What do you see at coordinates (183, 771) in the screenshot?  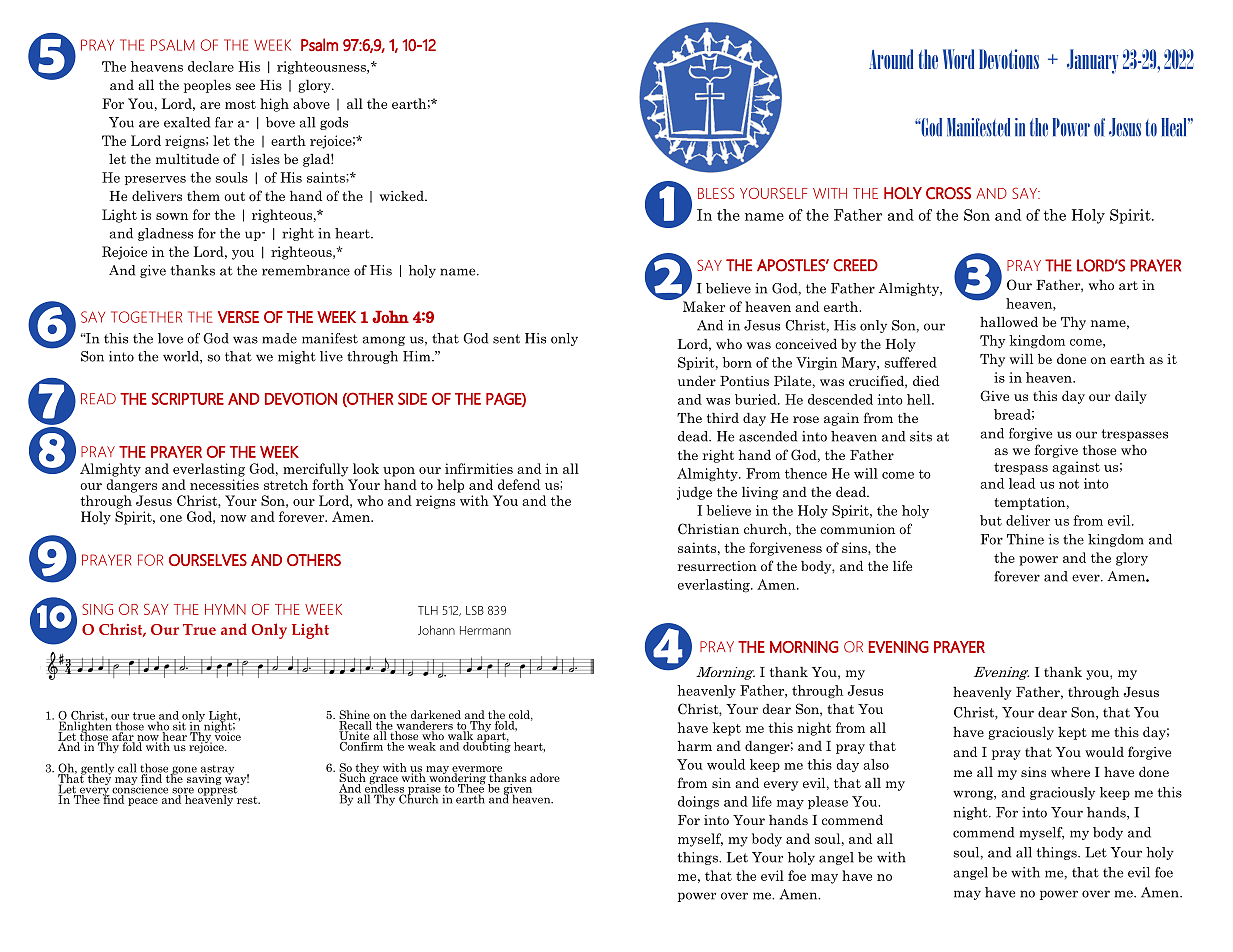 I see `gone` at bounding box center [183, 771].
